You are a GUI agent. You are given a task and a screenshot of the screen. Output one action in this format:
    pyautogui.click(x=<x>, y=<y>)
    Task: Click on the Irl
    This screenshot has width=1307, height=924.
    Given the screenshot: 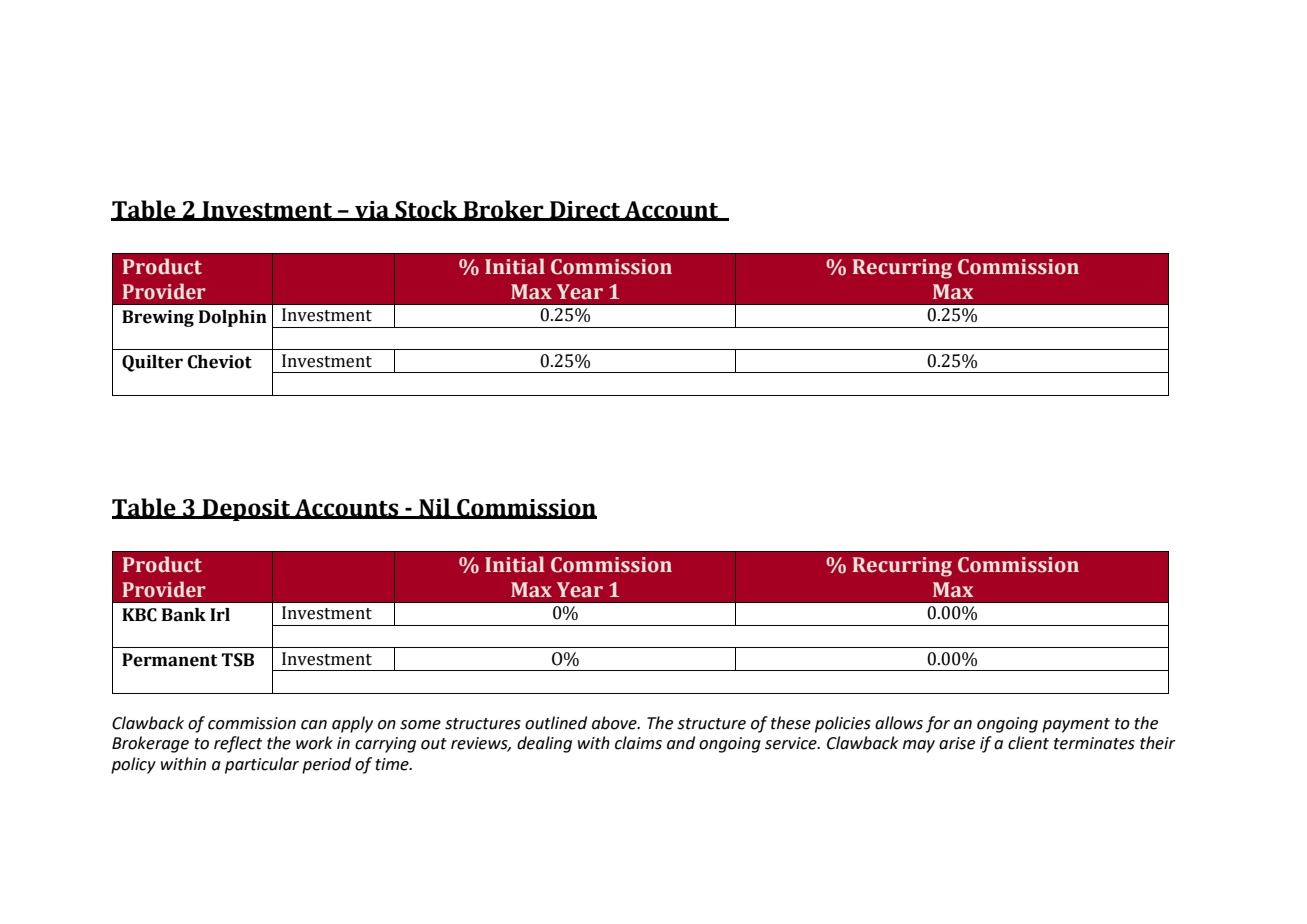 What is the action you would take?
    pyautogui.click(x=220, y=614)
